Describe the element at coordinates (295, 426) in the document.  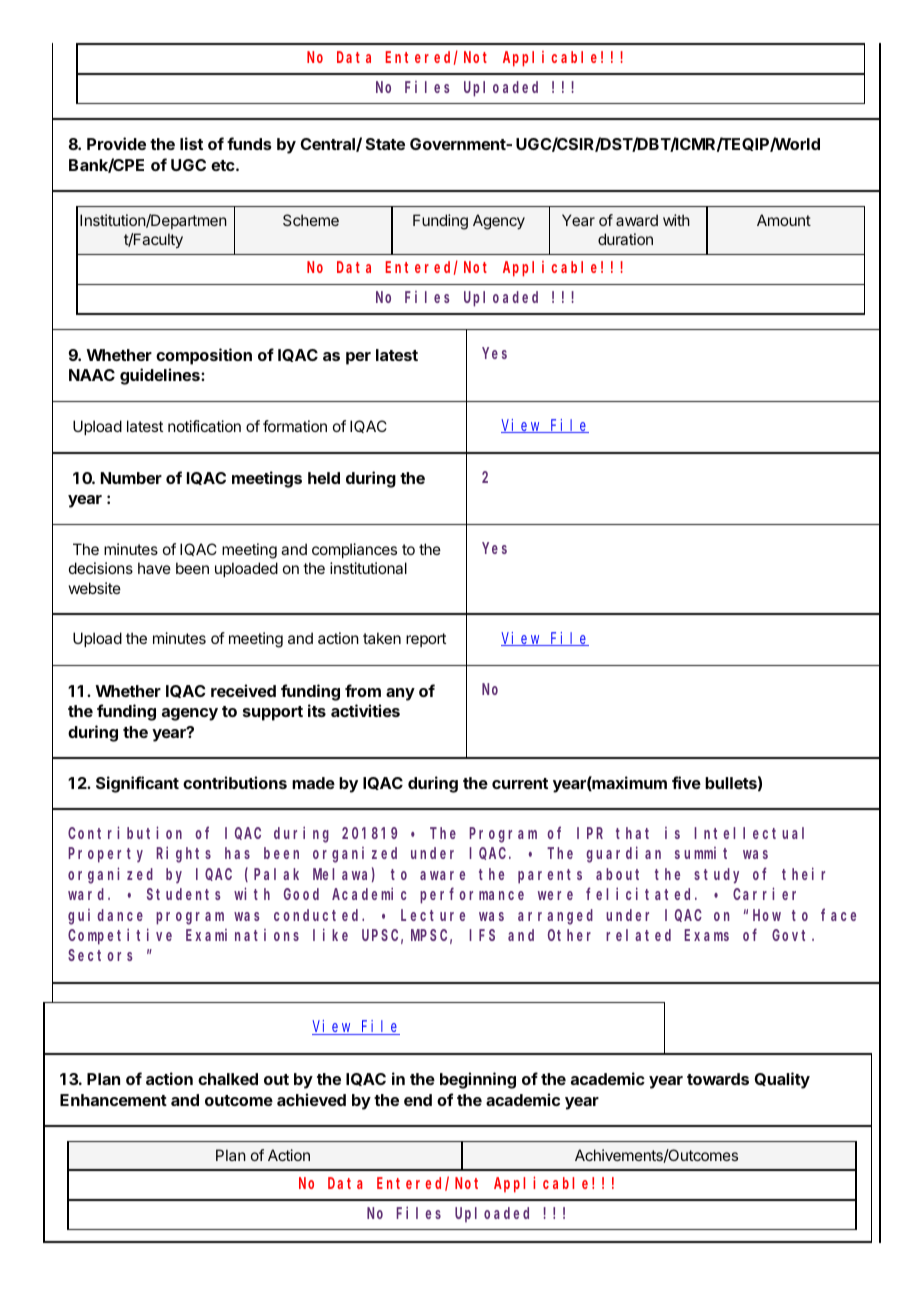
I see `formation` at that location.
